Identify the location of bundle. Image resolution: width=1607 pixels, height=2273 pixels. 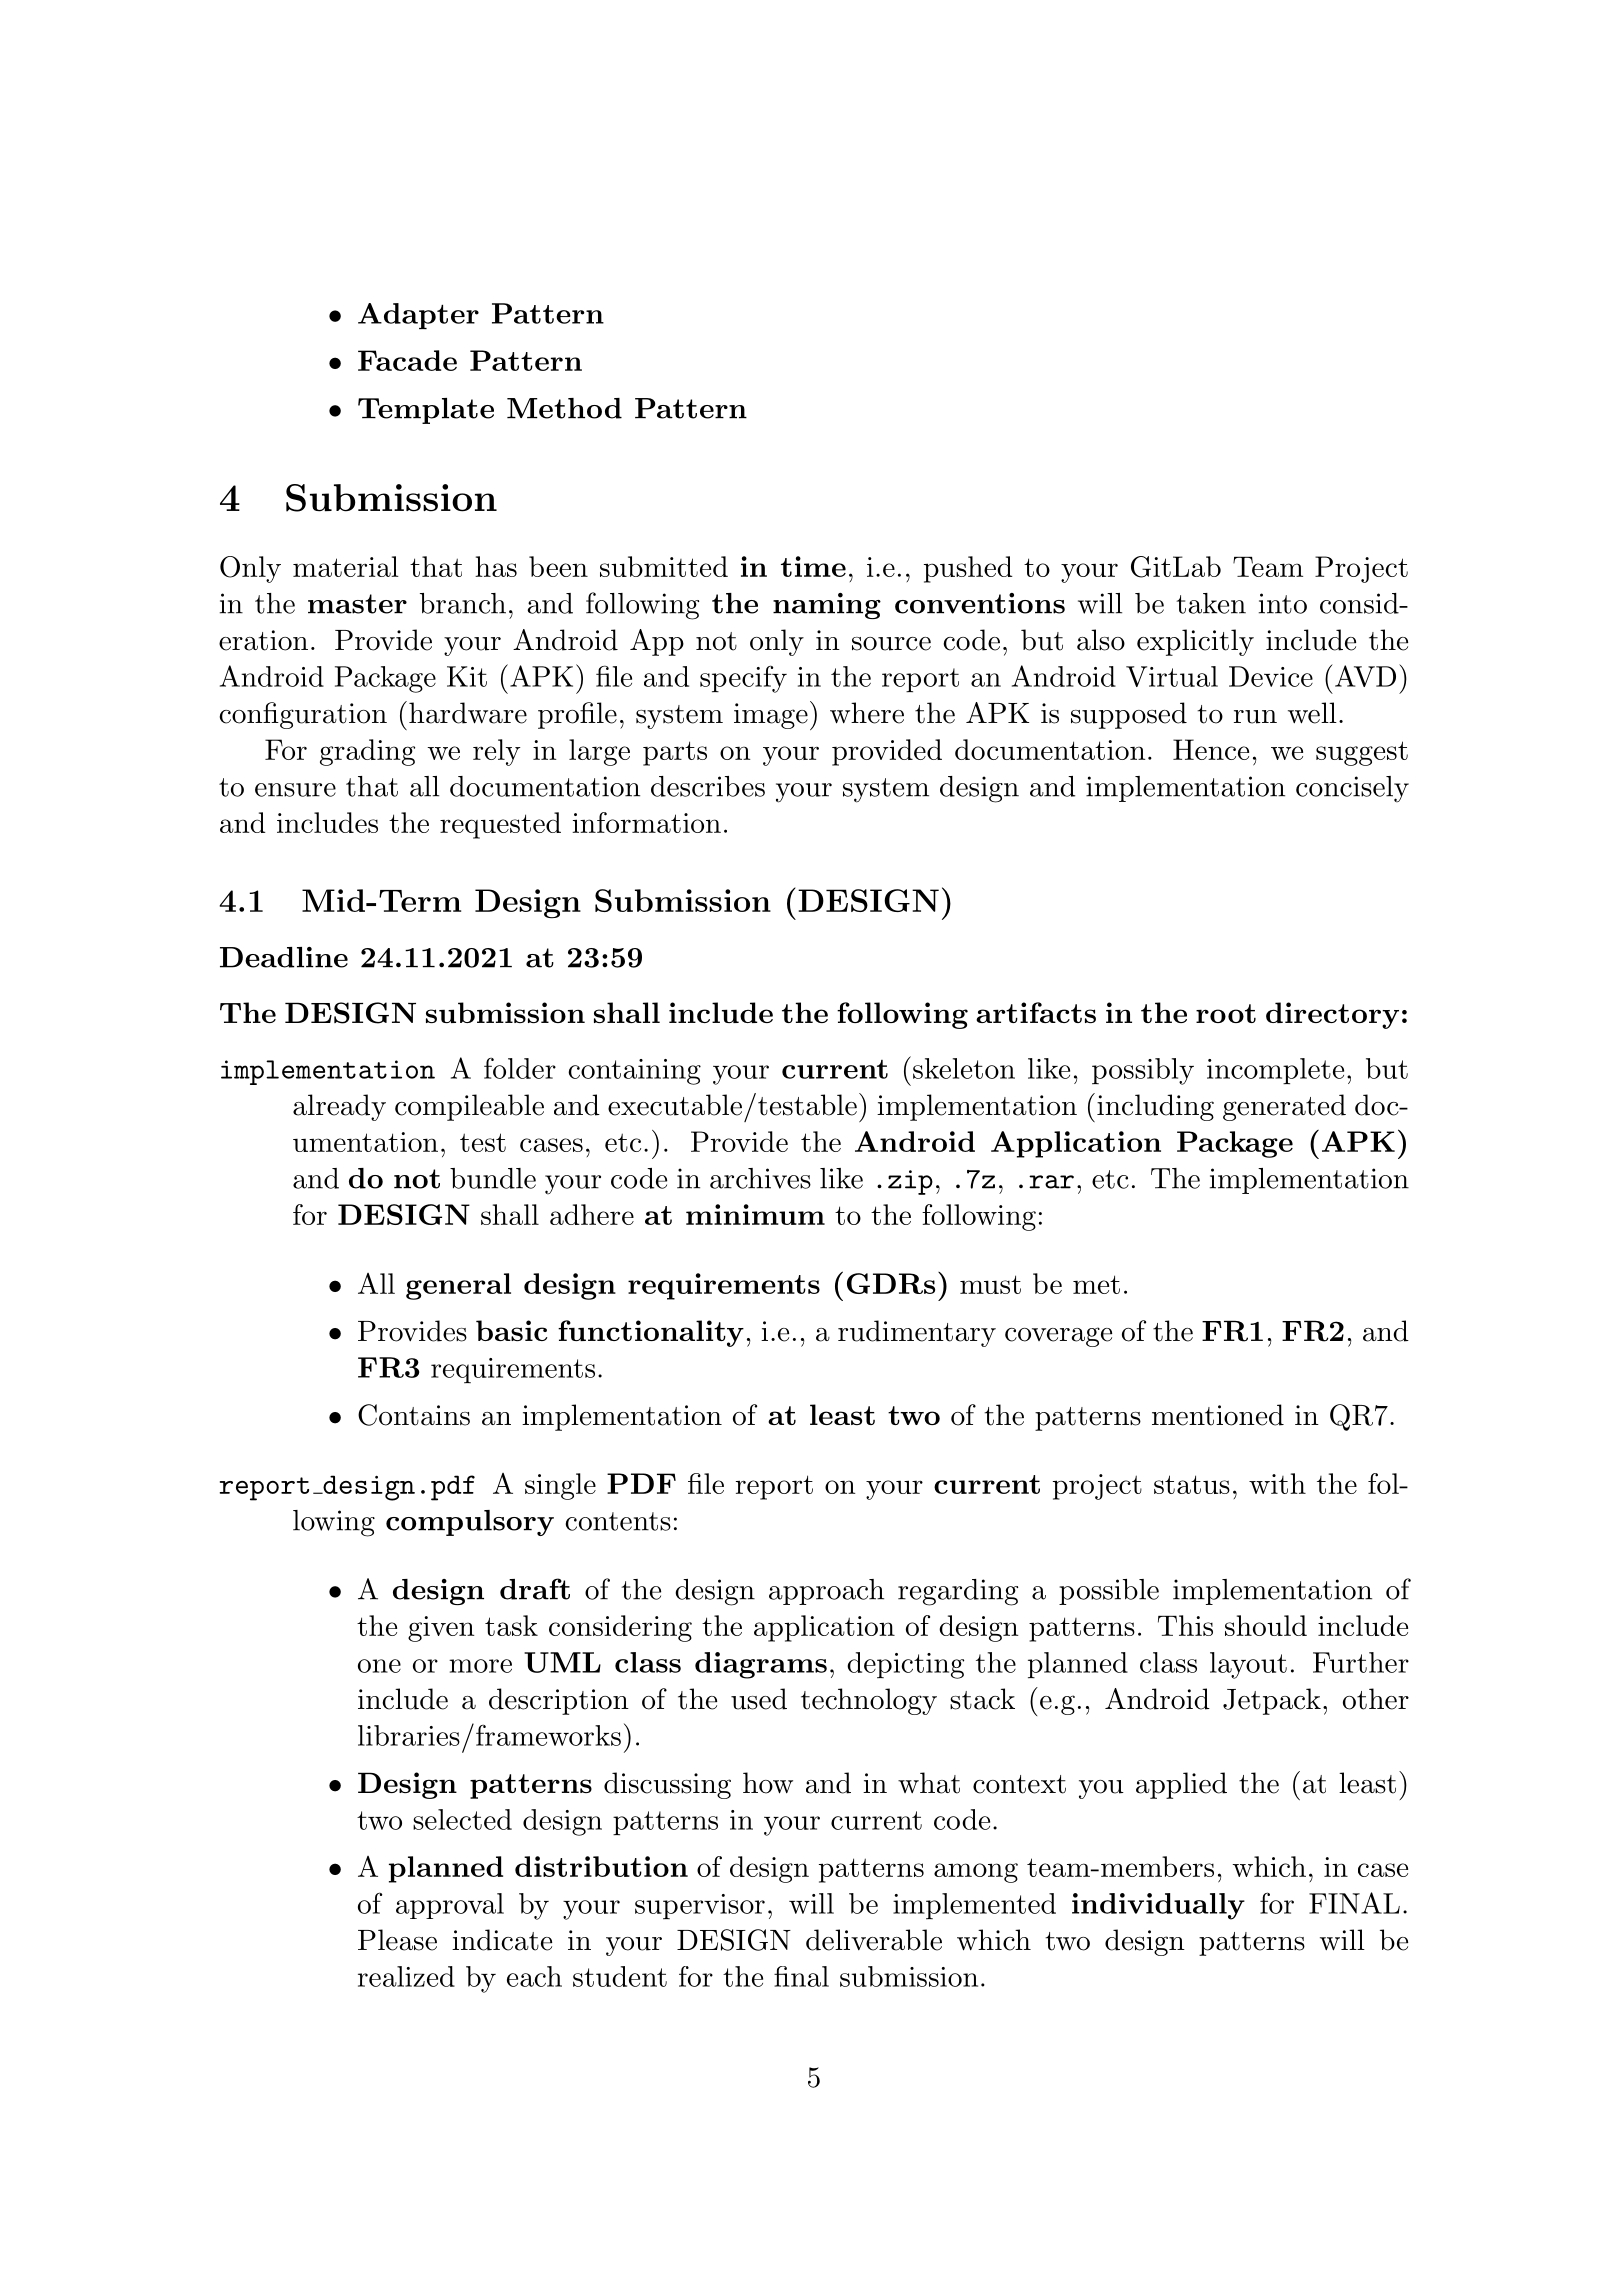
(493, 1178).
